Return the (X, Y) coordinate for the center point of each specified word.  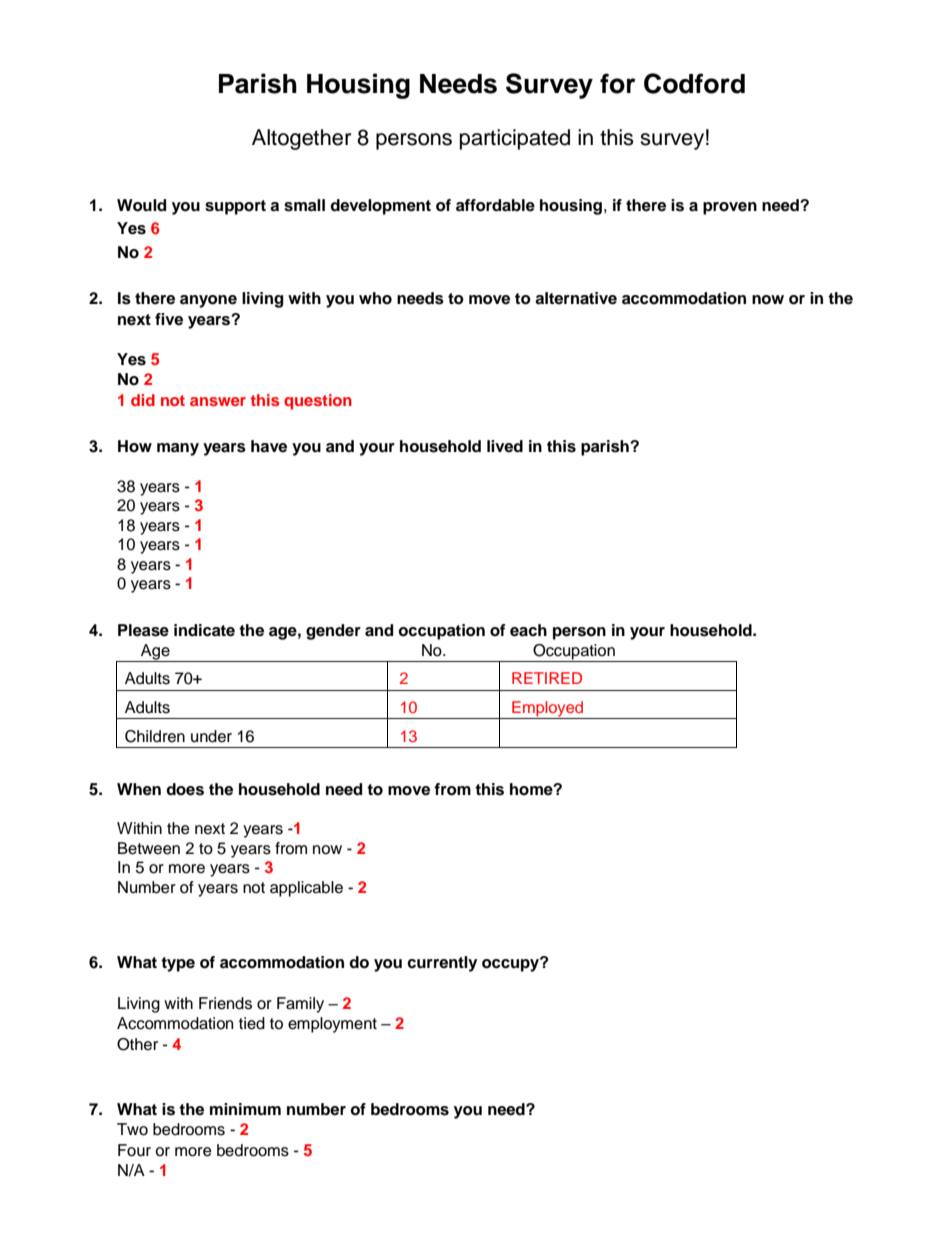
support (235, 207)
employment (332, 1025)
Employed (547, 710)
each (528, 630)
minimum (245, 1109)
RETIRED (547, 678)
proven (730, 208)
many (178, 449)
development (380, 207)
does (185, 789)
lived (505, 446)
